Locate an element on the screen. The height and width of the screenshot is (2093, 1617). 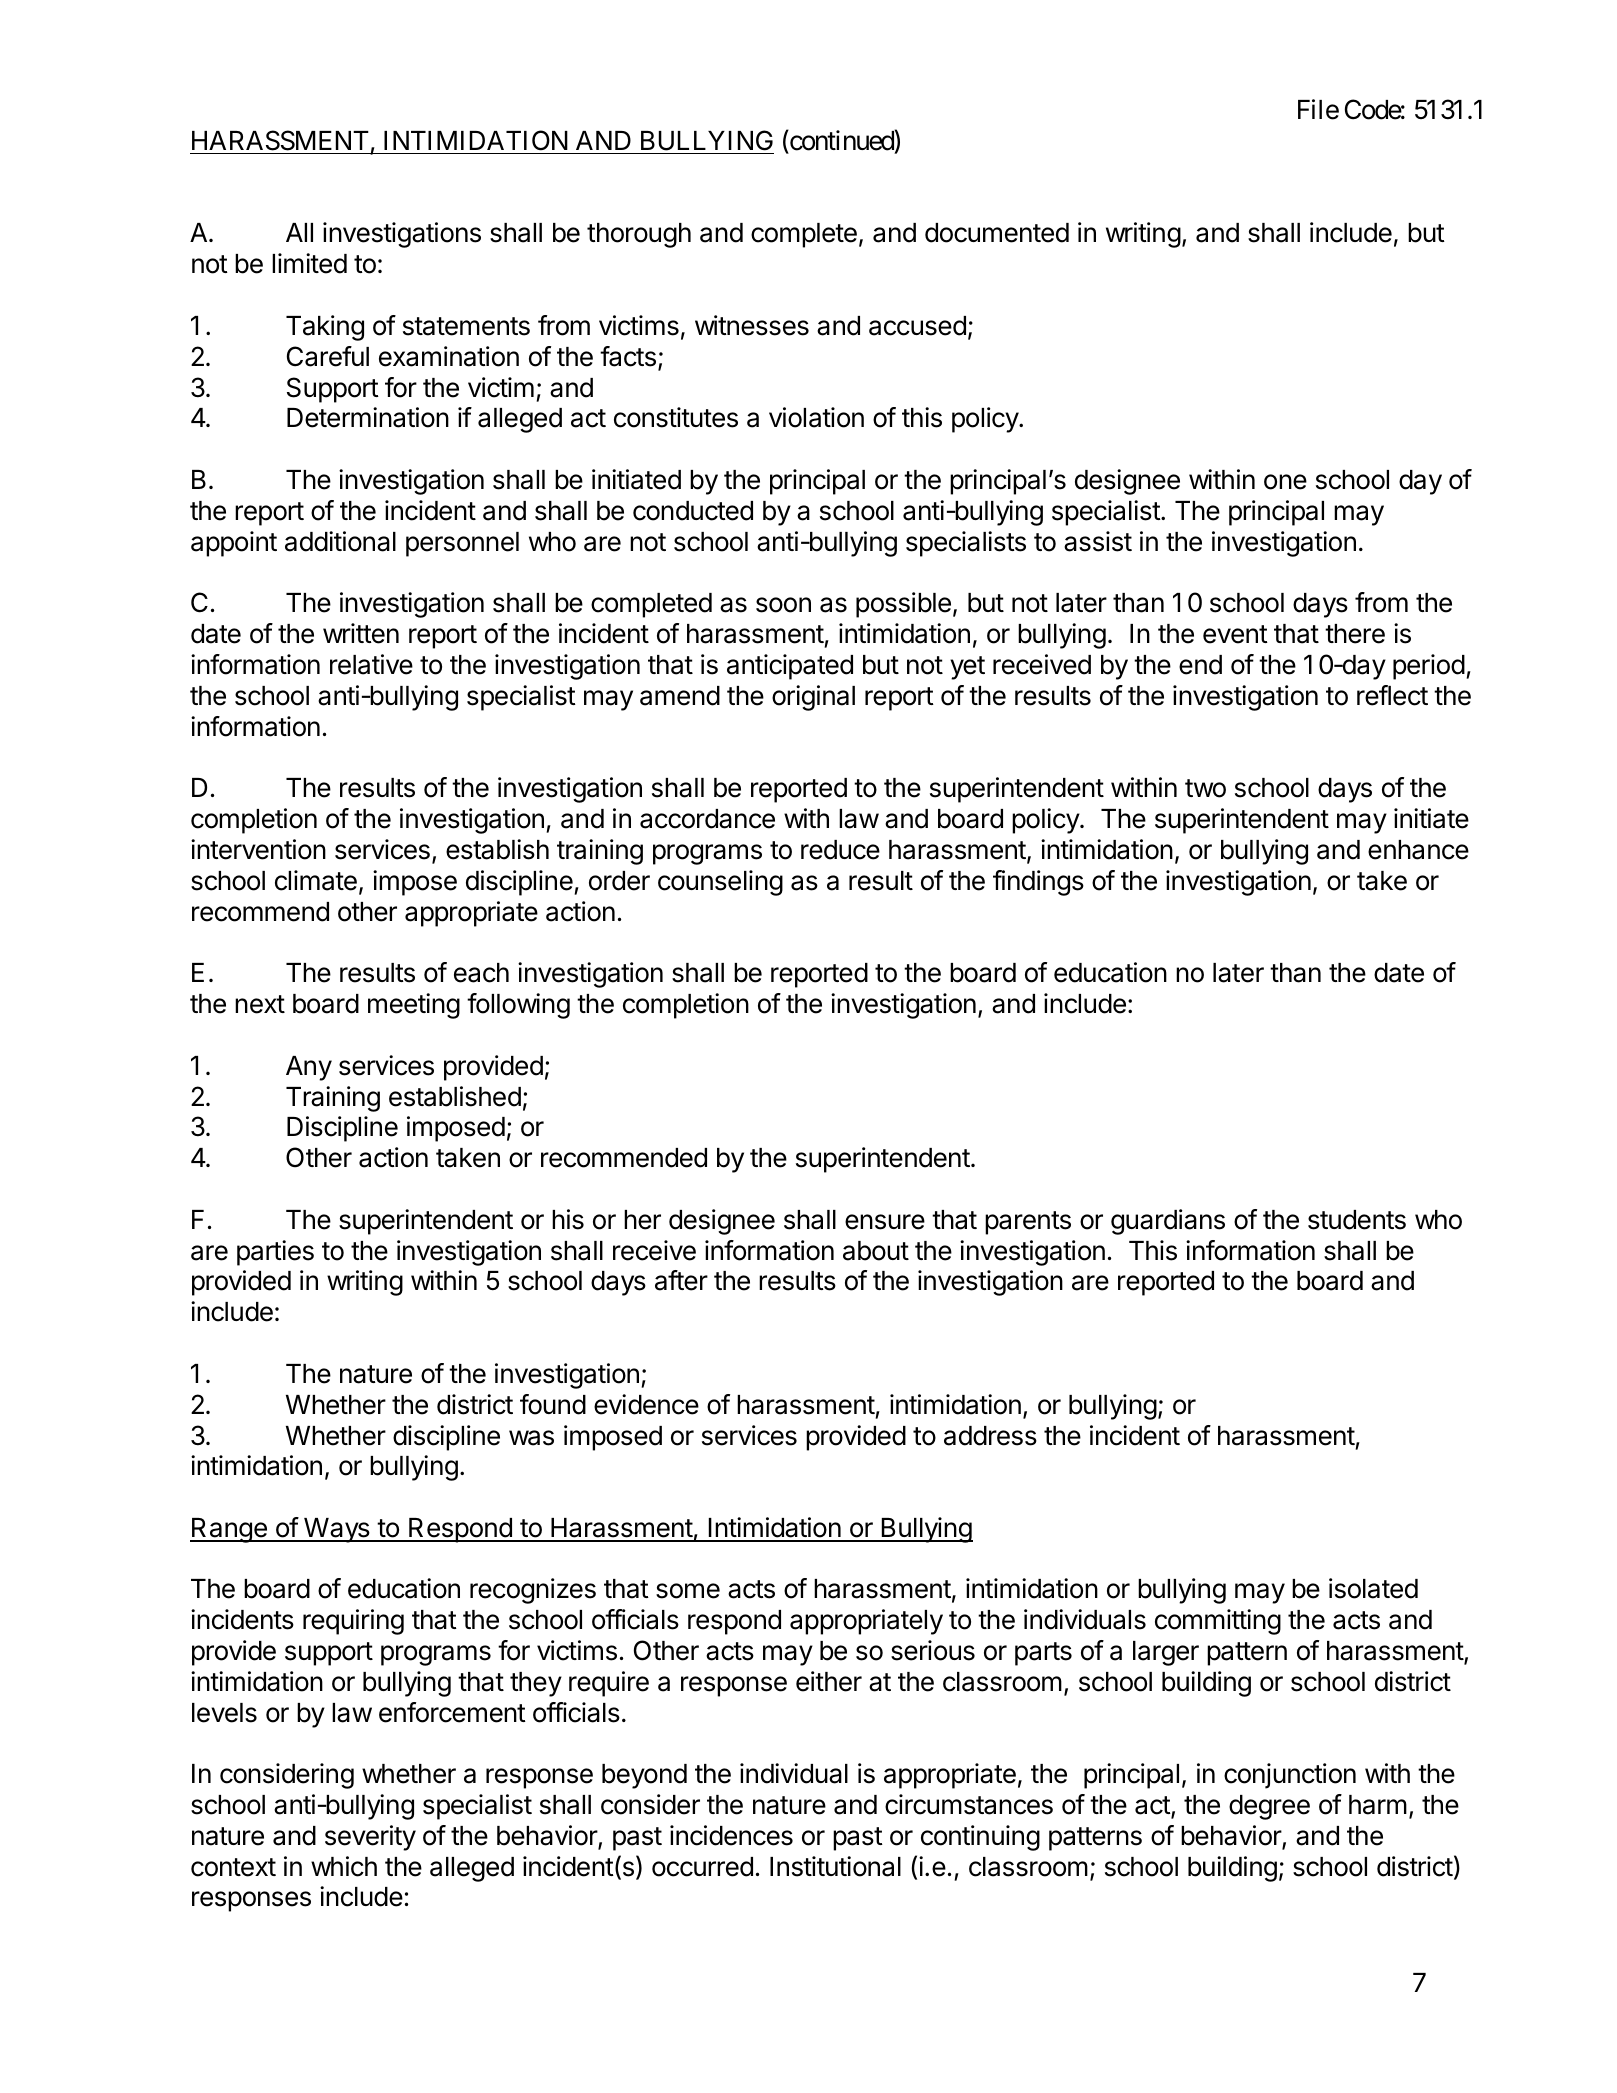
witnesses is located at coordinates (752, 325).
